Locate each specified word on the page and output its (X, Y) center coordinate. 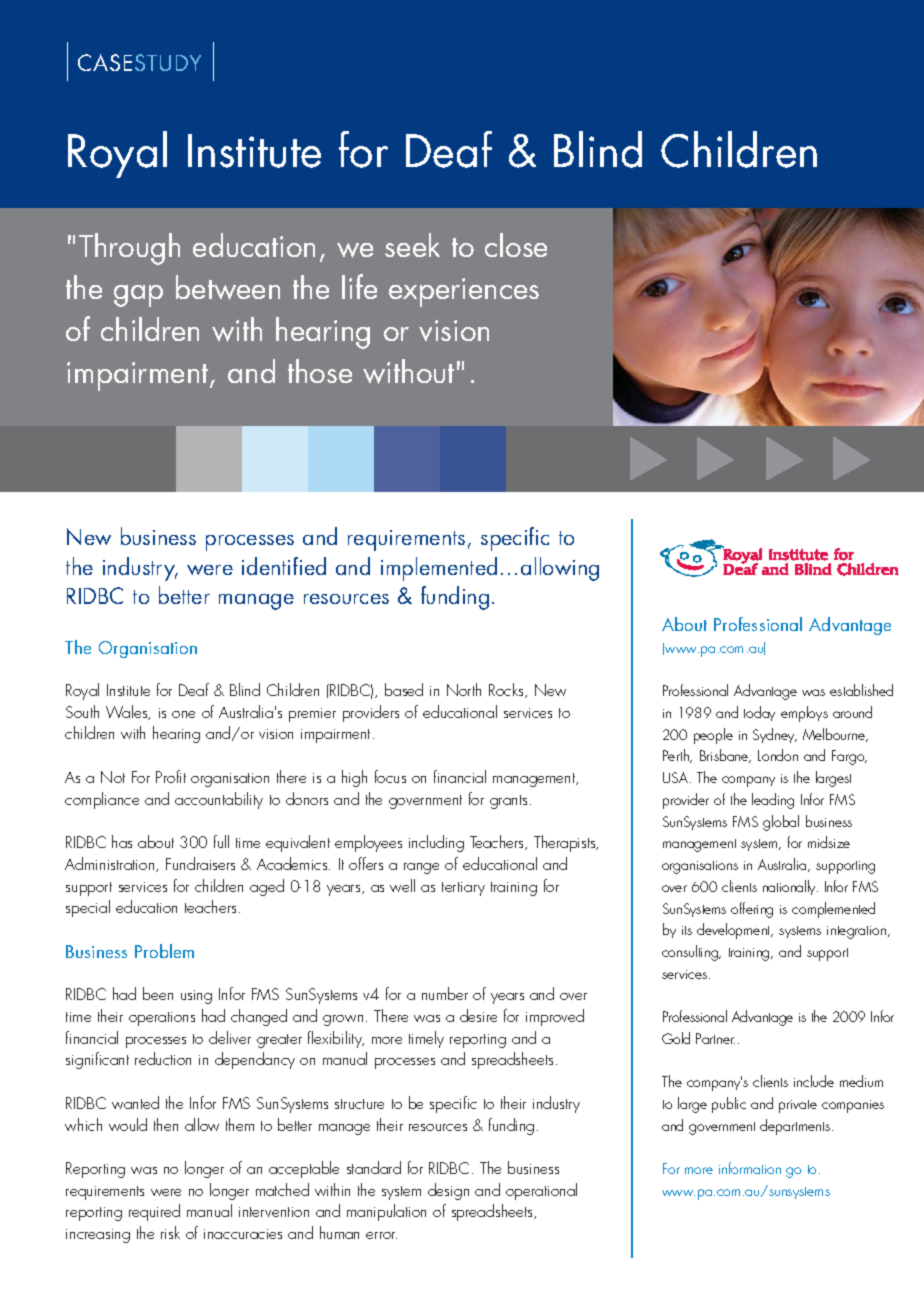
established (861, 690)
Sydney (775, 735)
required (154, 1212)
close (516, 245)
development (735, 931)
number (445, 993)
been (158, 993)
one (183, 714)
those (320, 371)
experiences (464, 292)
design (448, 1191)
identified (284, 566)
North (464, 689)
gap (138, 296)
